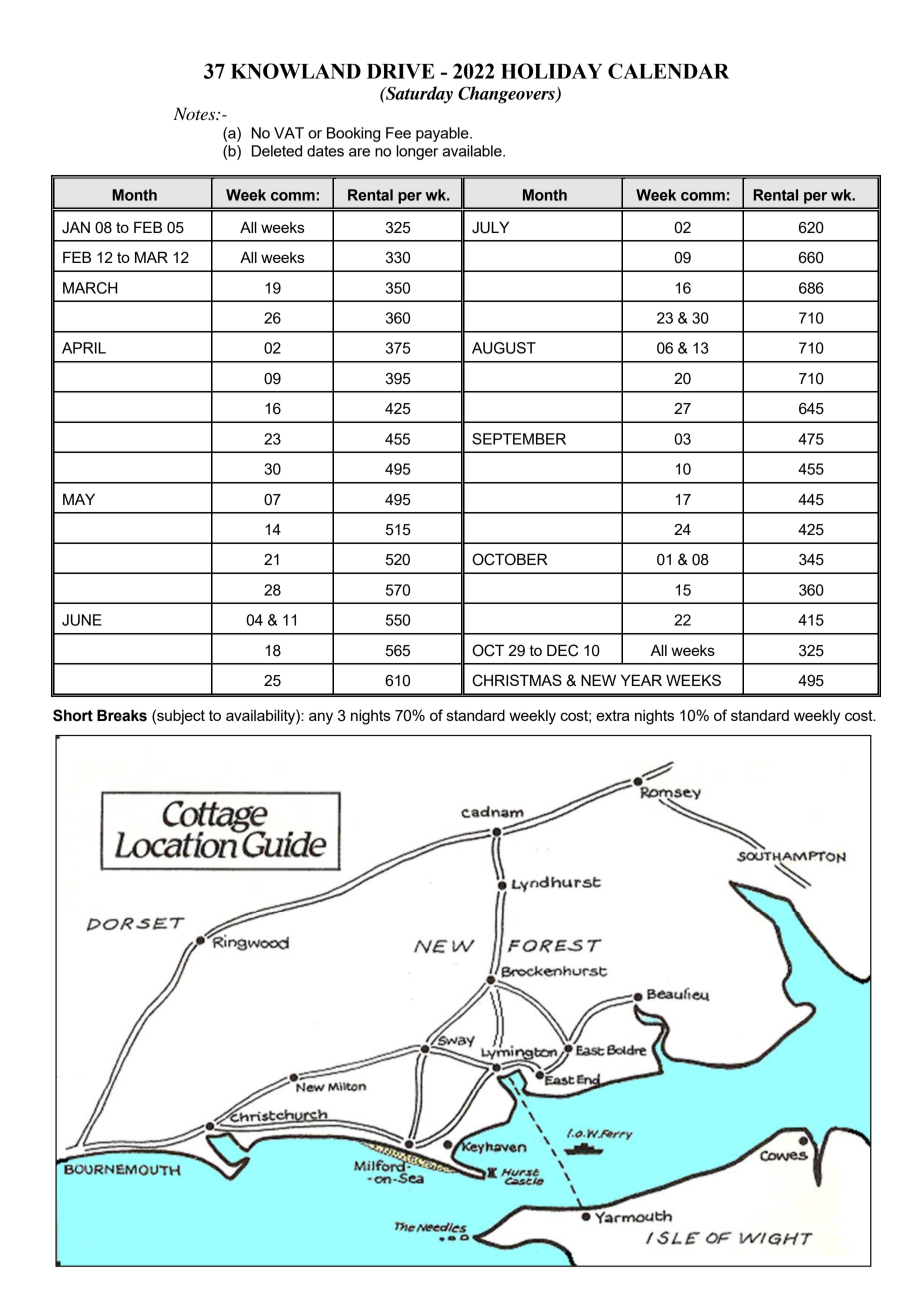 Image resolution: width=924 pixels, height=1308 pixels. I want to click on APRIL, so click(84, 348).
